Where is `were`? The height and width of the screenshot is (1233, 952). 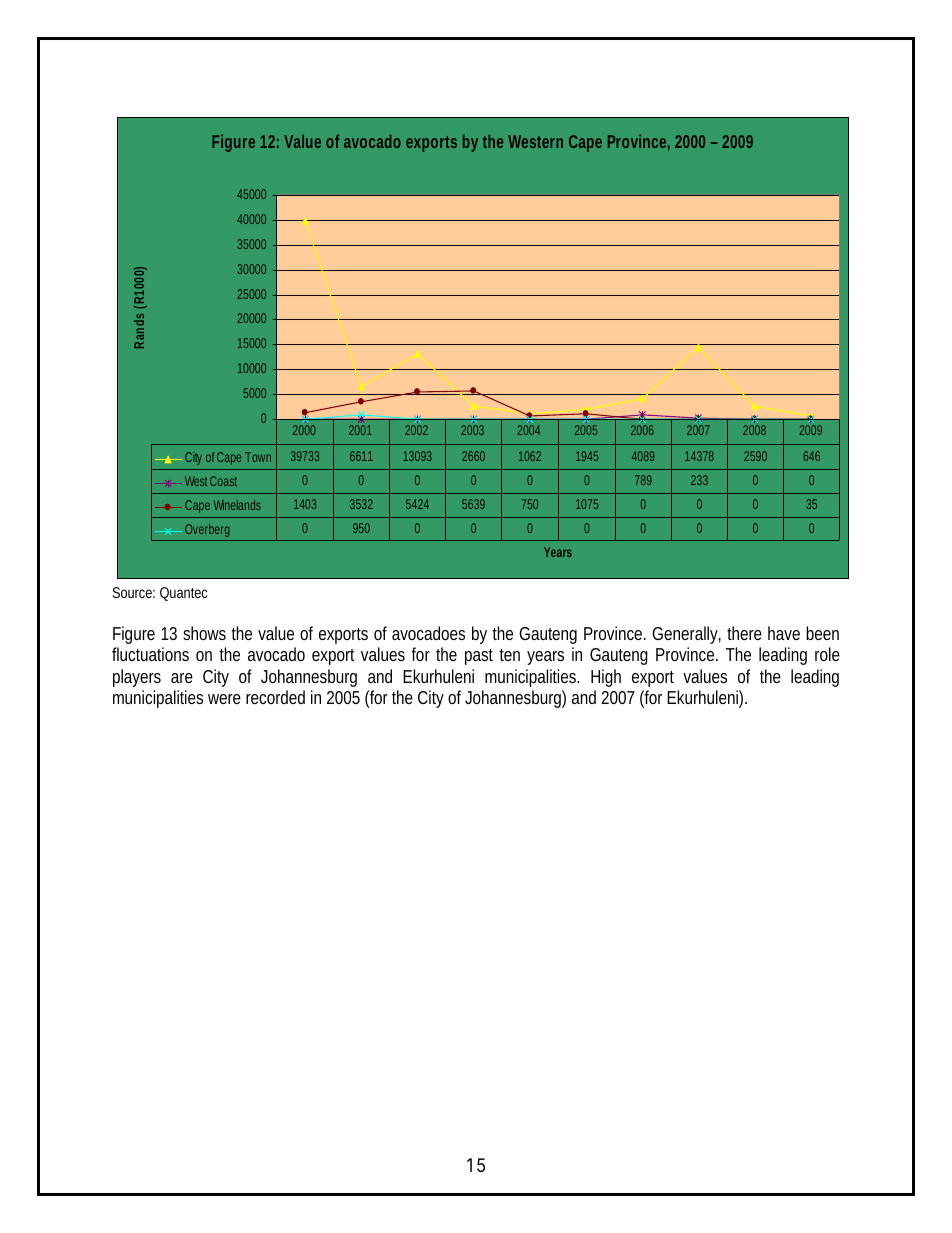
were is located at coordinates (224, 699).
